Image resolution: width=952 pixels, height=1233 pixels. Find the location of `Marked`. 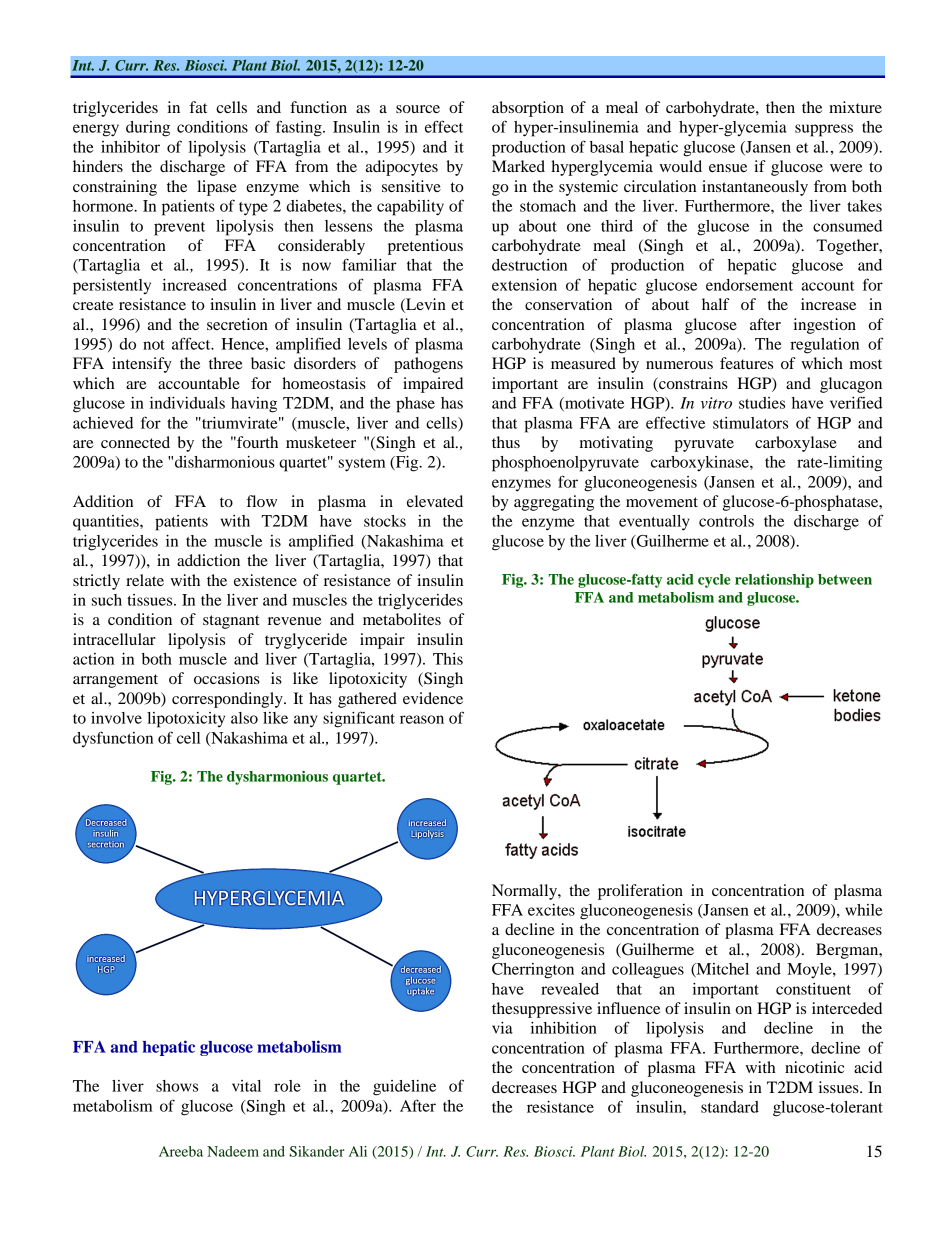

Marked is located at coordinates (518, 166).
